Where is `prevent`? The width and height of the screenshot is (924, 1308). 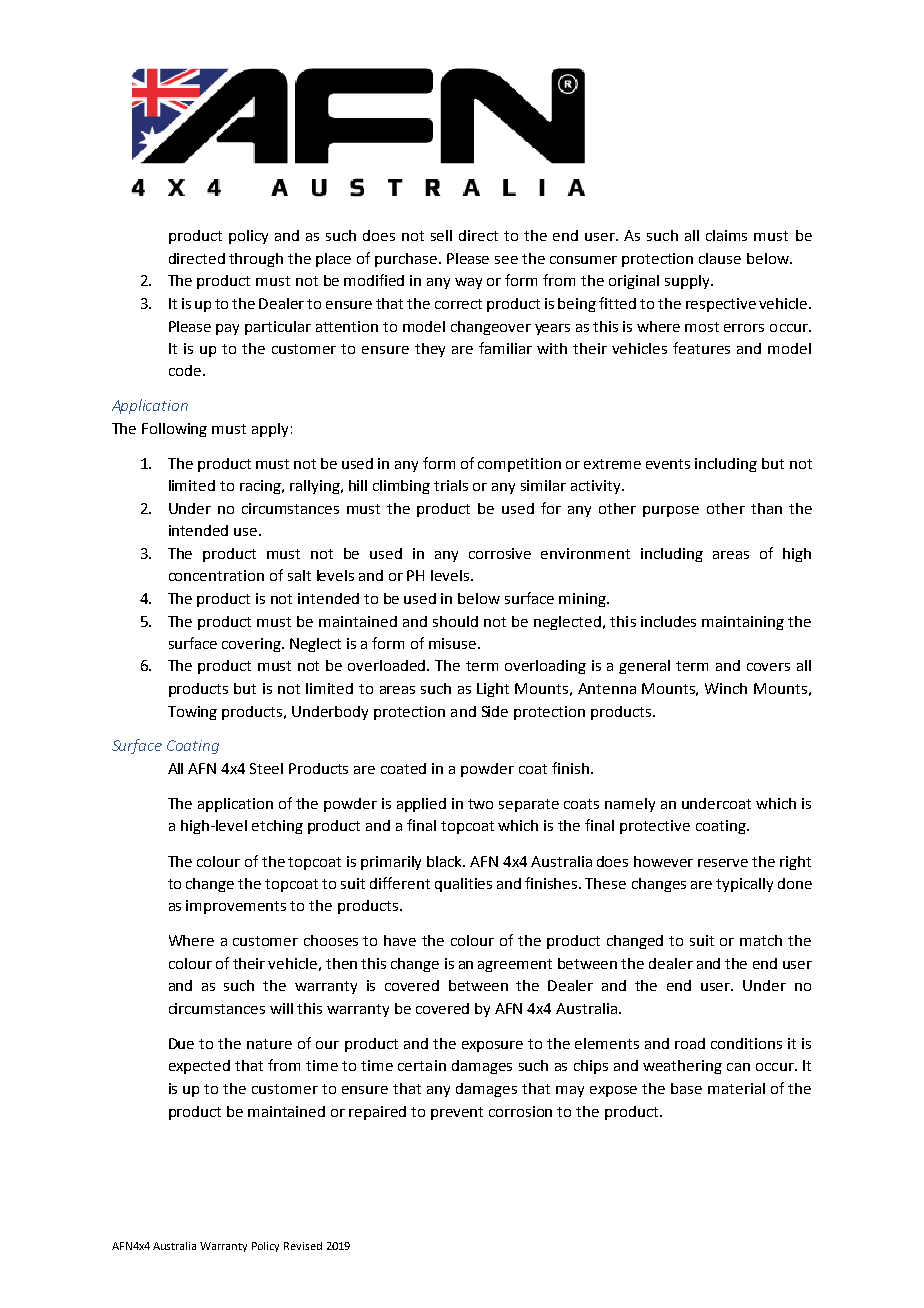
prevent is located at coordinates (457, 1113).
